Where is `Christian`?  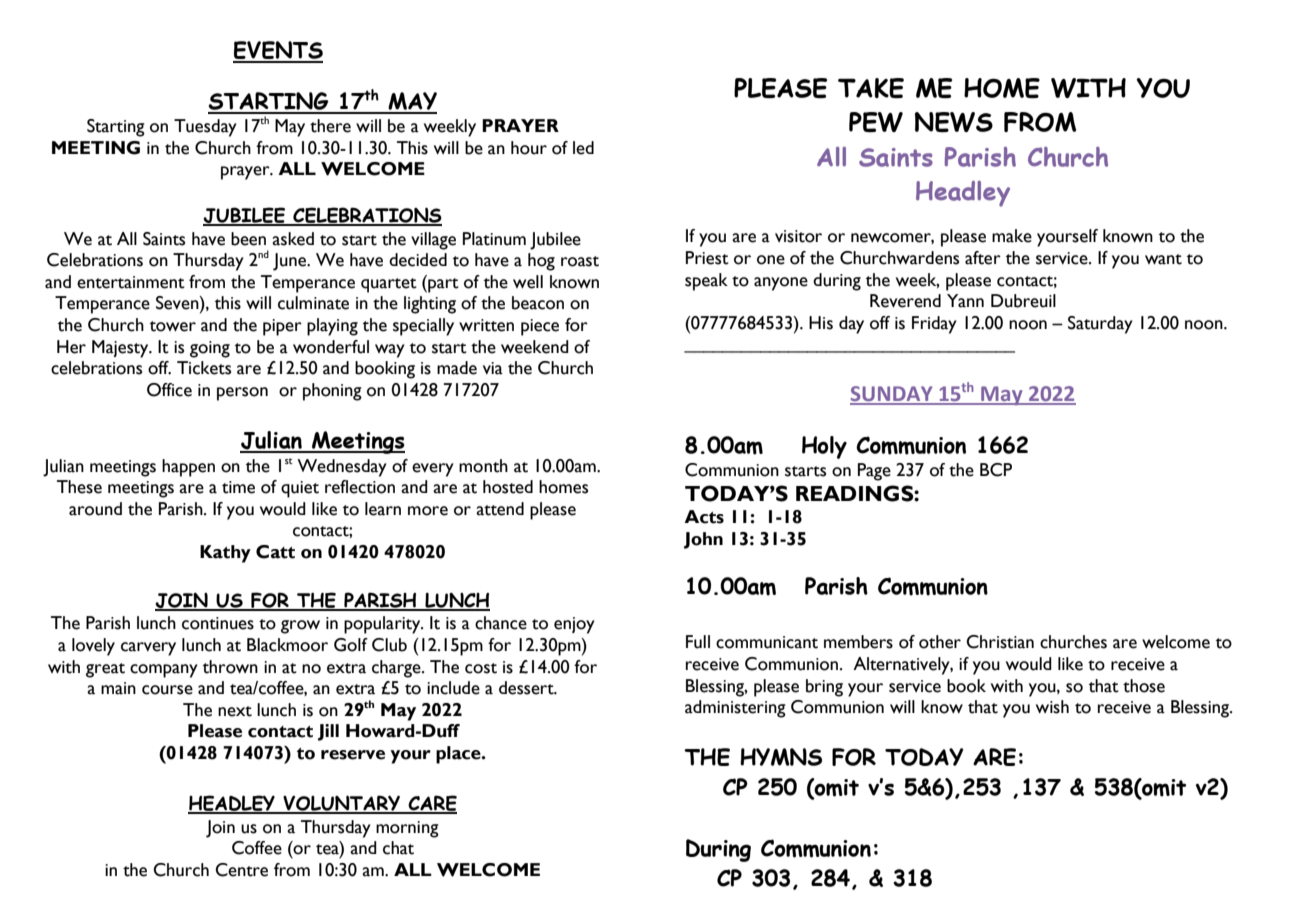 Christian is located at coordinates (1000, 642).
